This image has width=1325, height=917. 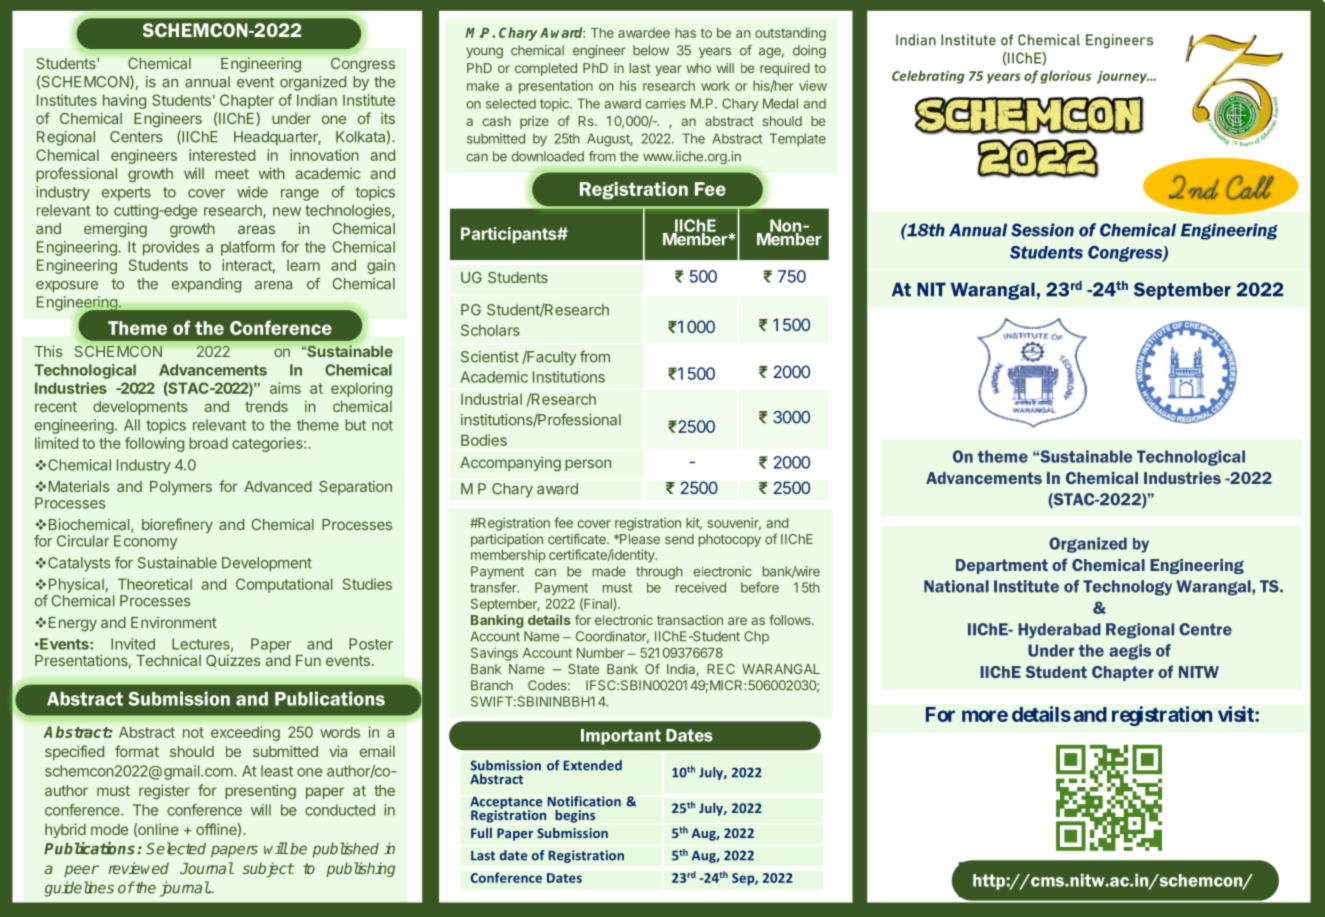 I want to click on Scholars, so click(x=490, y=330).
